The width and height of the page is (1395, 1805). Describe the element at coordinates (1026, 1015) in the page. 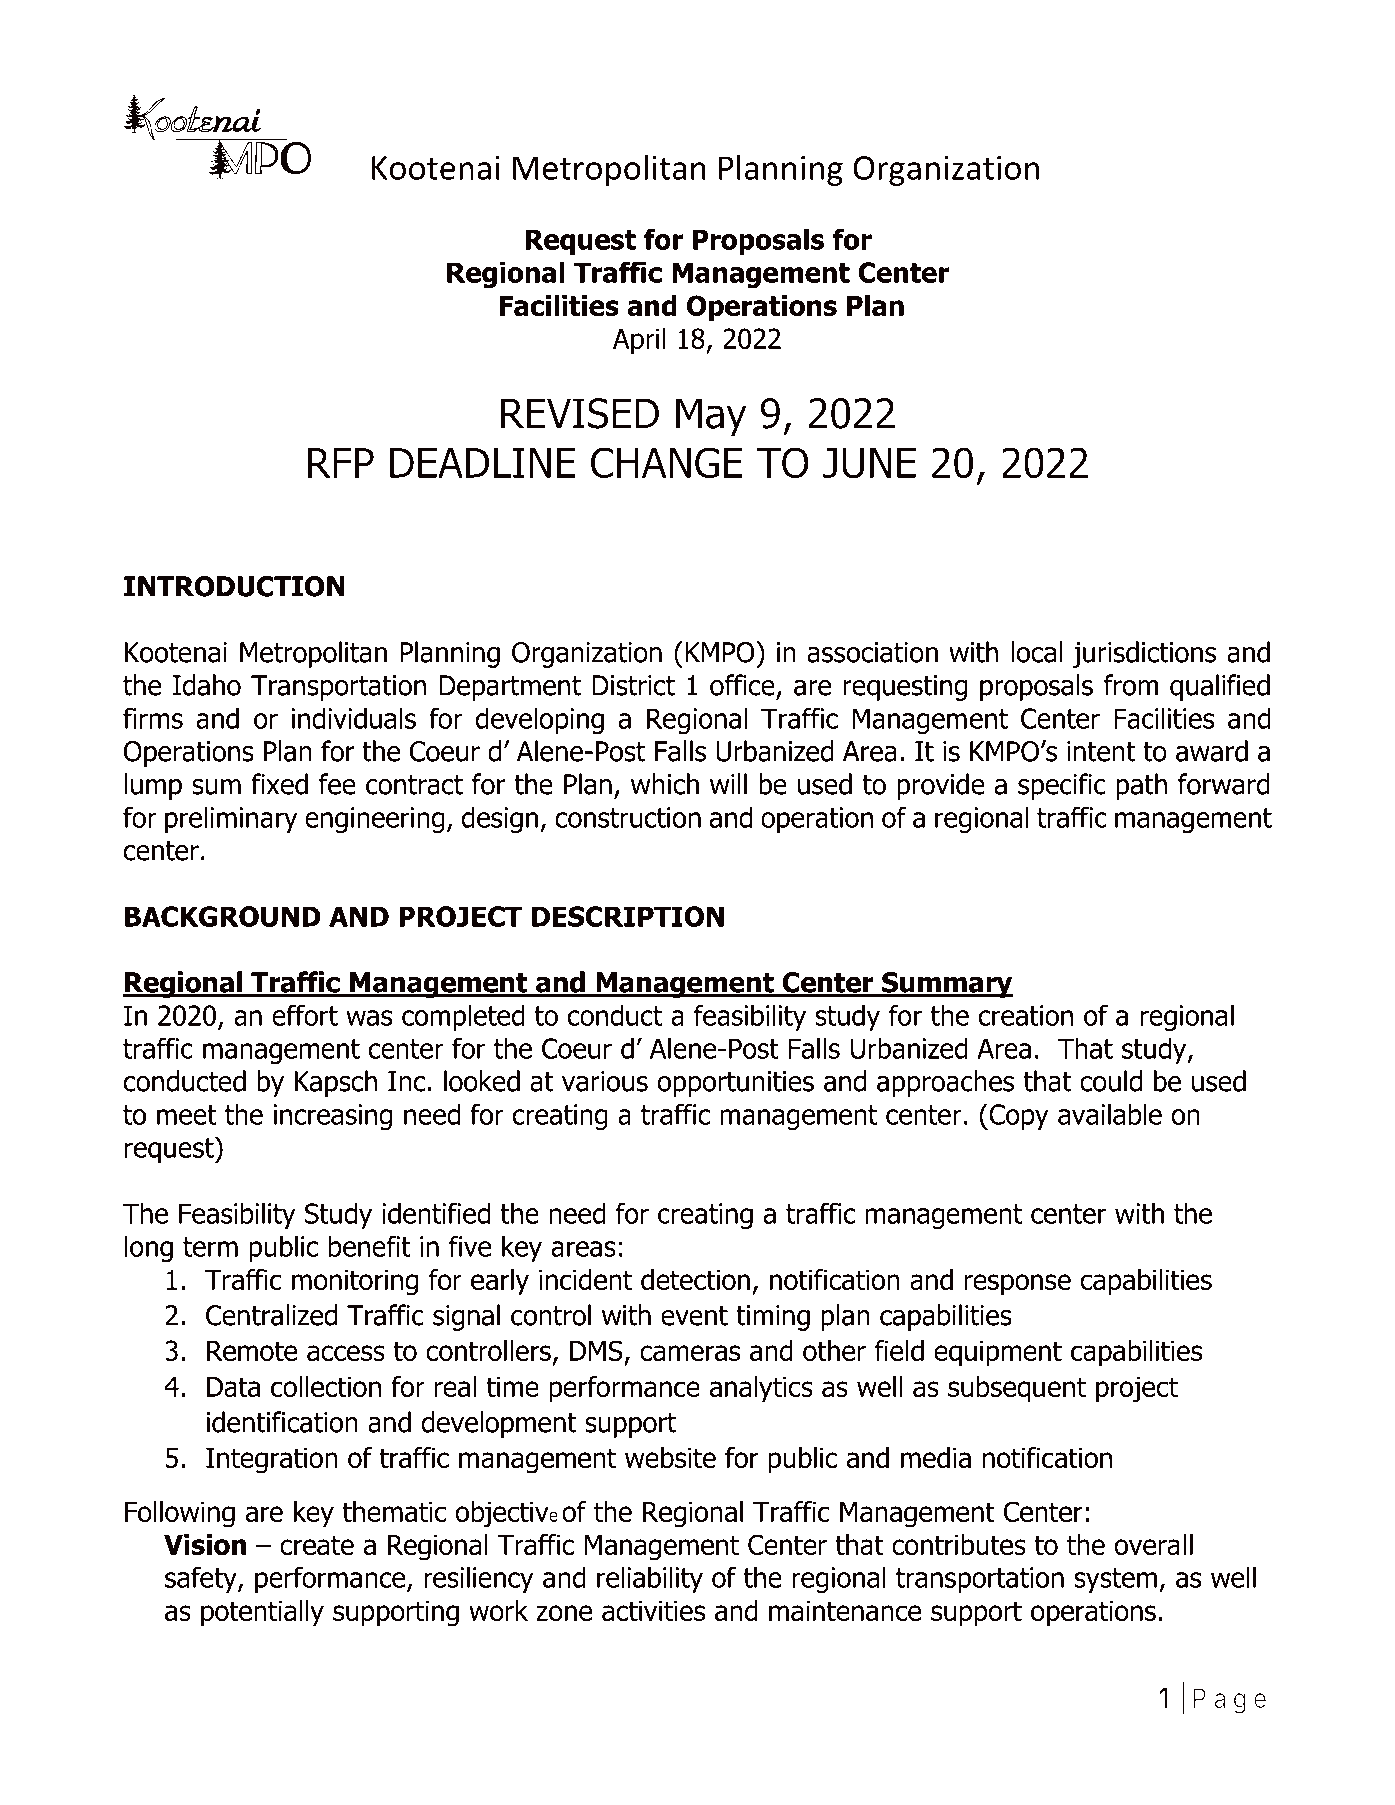

I see `creation` at that location.
